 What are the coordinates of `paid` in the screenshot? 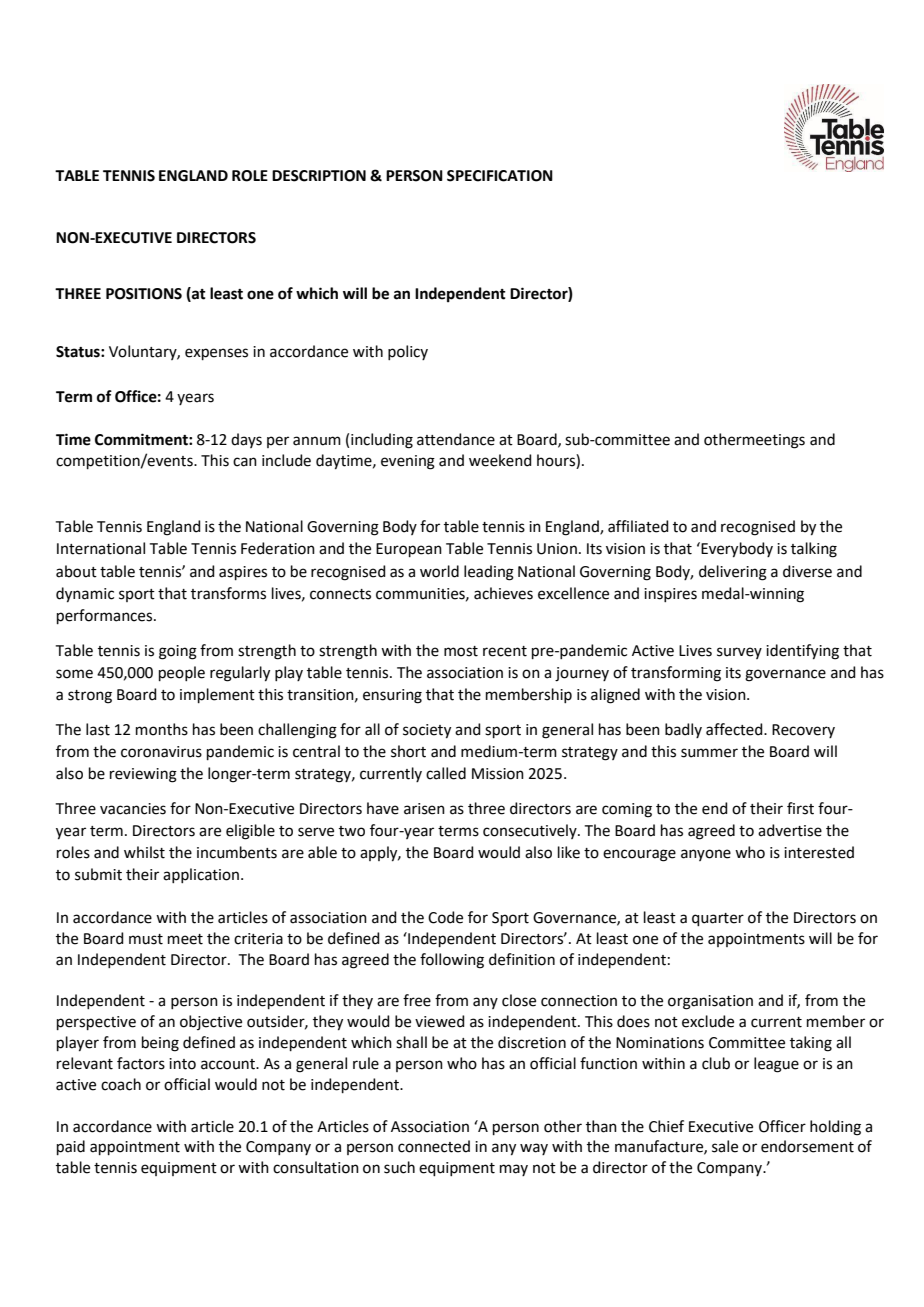 It's located at (71, 1147).
